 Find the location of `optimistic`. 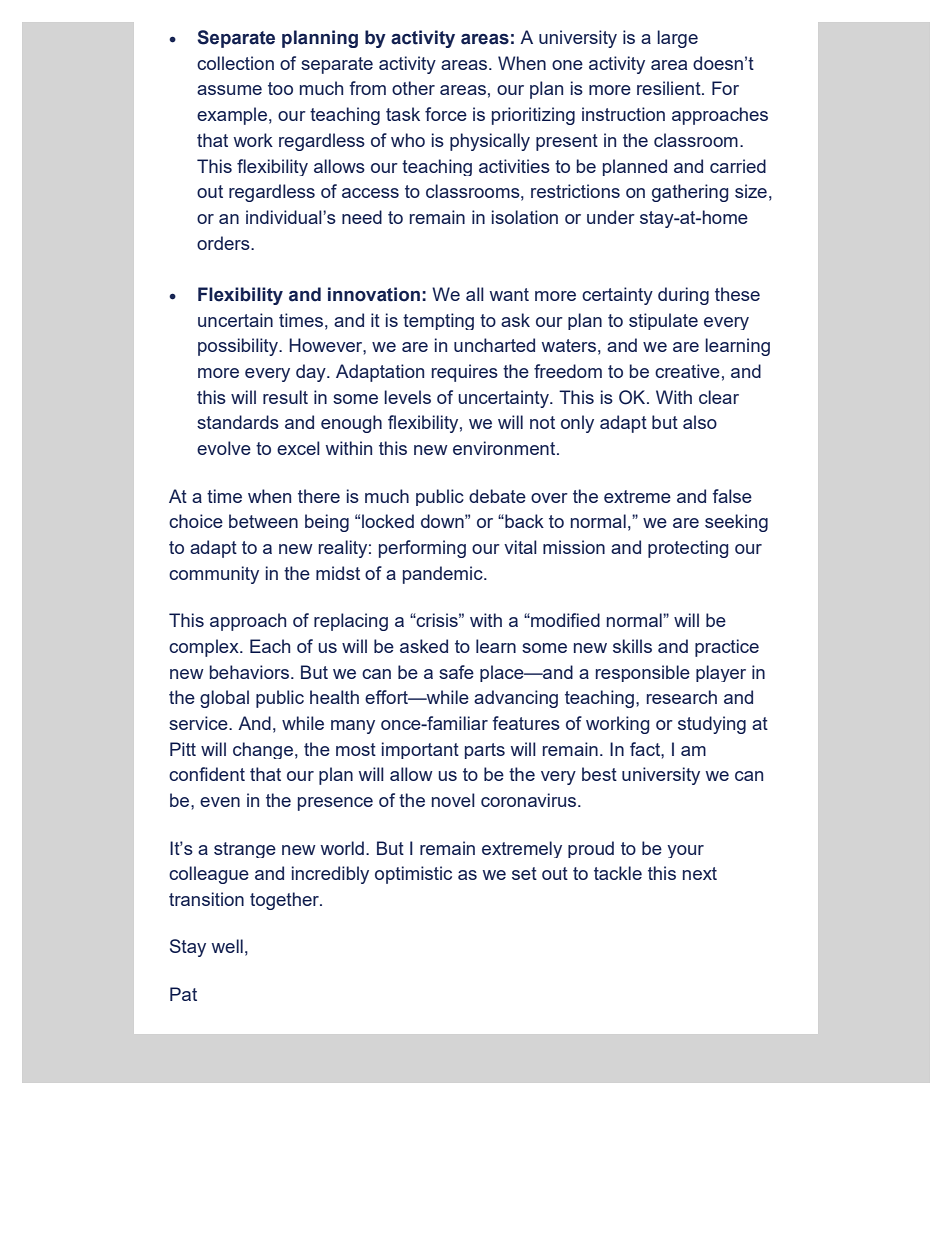

optimistic is located at coordinates (413, 875).
